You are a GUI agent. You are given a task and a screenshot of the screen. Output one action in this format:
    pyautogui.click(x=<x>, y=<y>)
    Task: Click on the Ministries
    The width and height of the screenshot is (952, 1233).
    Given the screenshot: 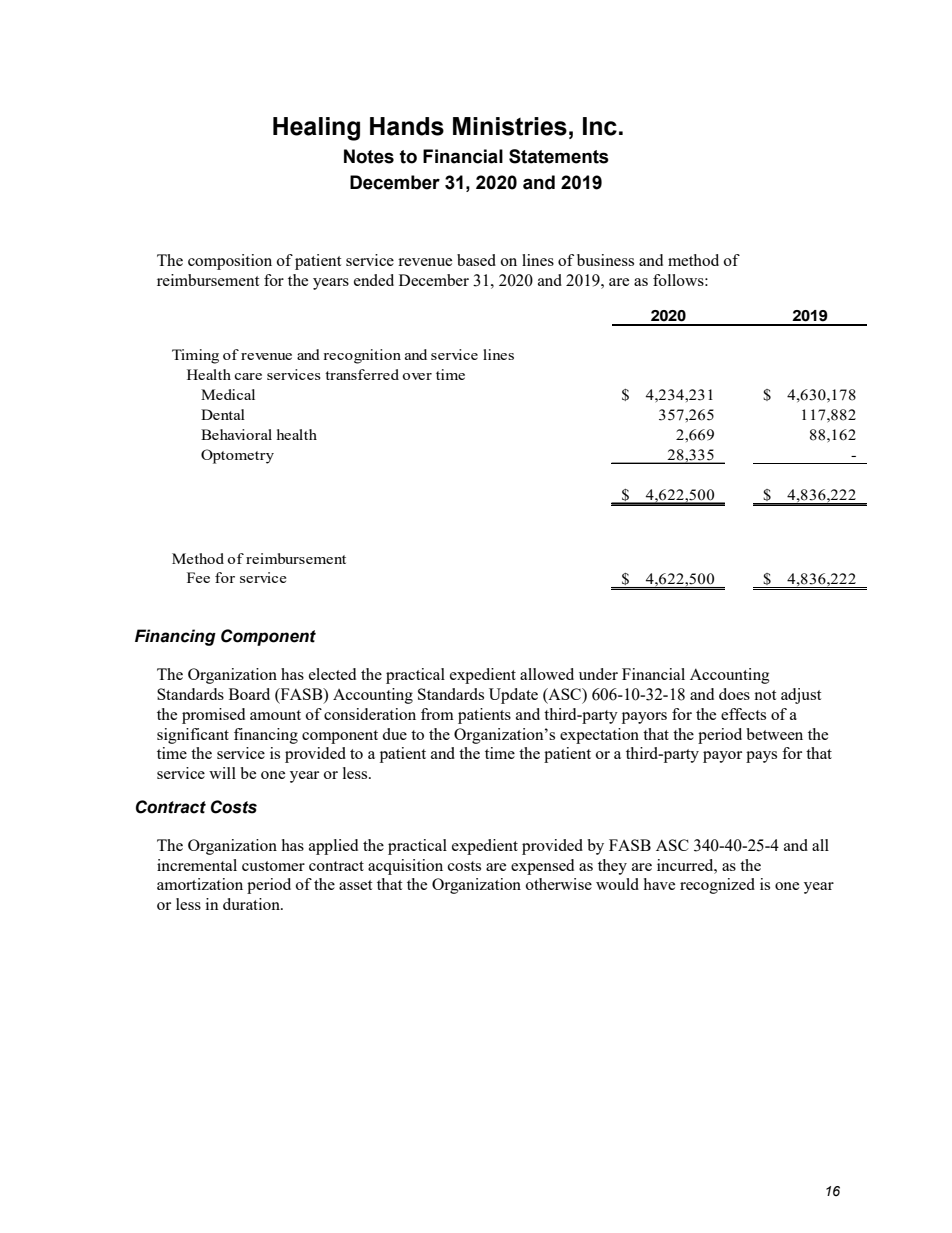 What is the action you would take?
    pyautogui.click(x=510, y=126)
